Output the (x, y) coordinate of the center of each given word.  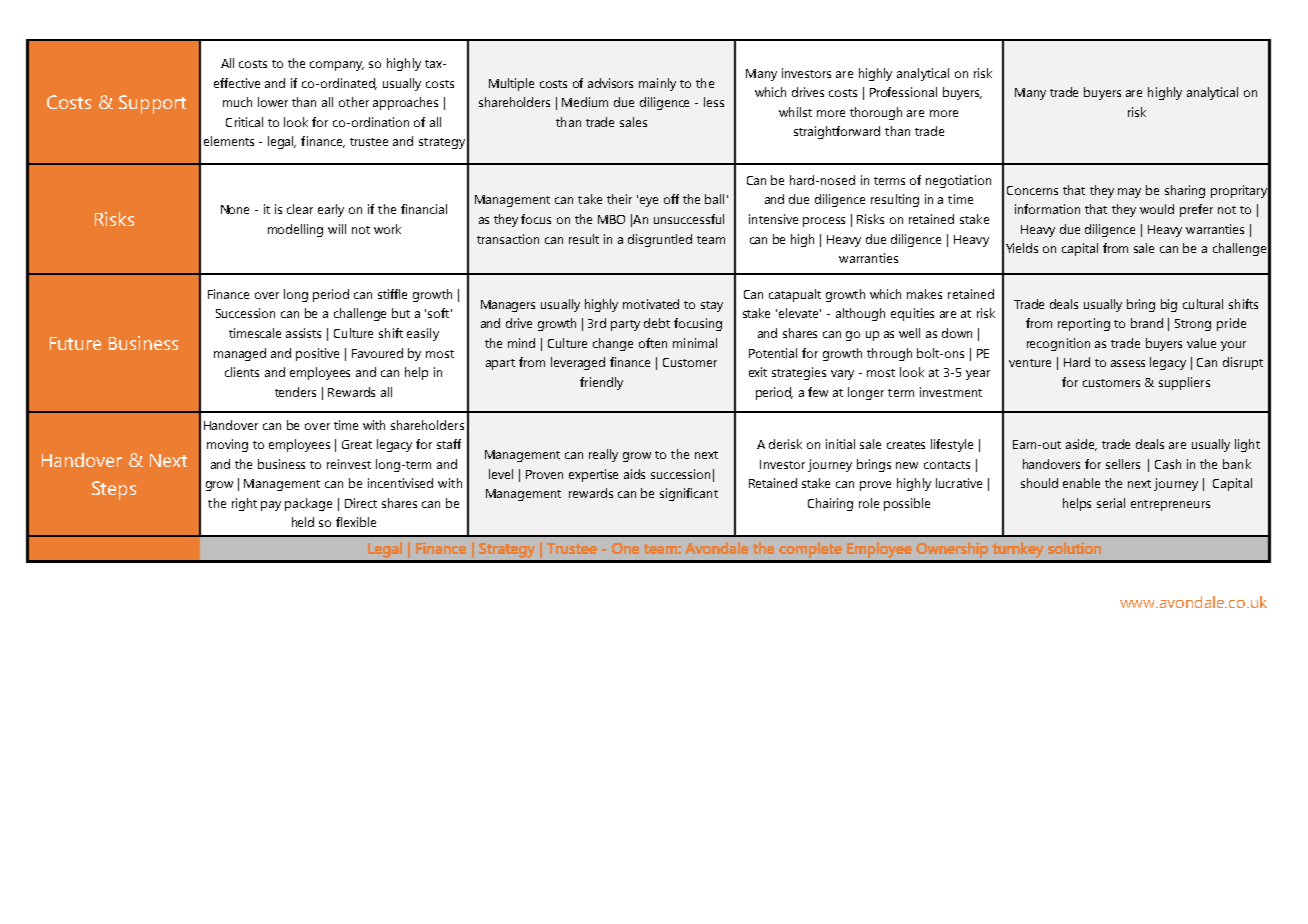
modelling (295, 230)
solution (1074, 548)
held (303, 522)
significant (689, 494)
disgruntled (660, 240)
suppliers (1184, 383)
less (714, 102)
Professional (903, 92)
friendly (601, 383)
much (237, 102)
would (1157, 209)
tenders (295, 392)
